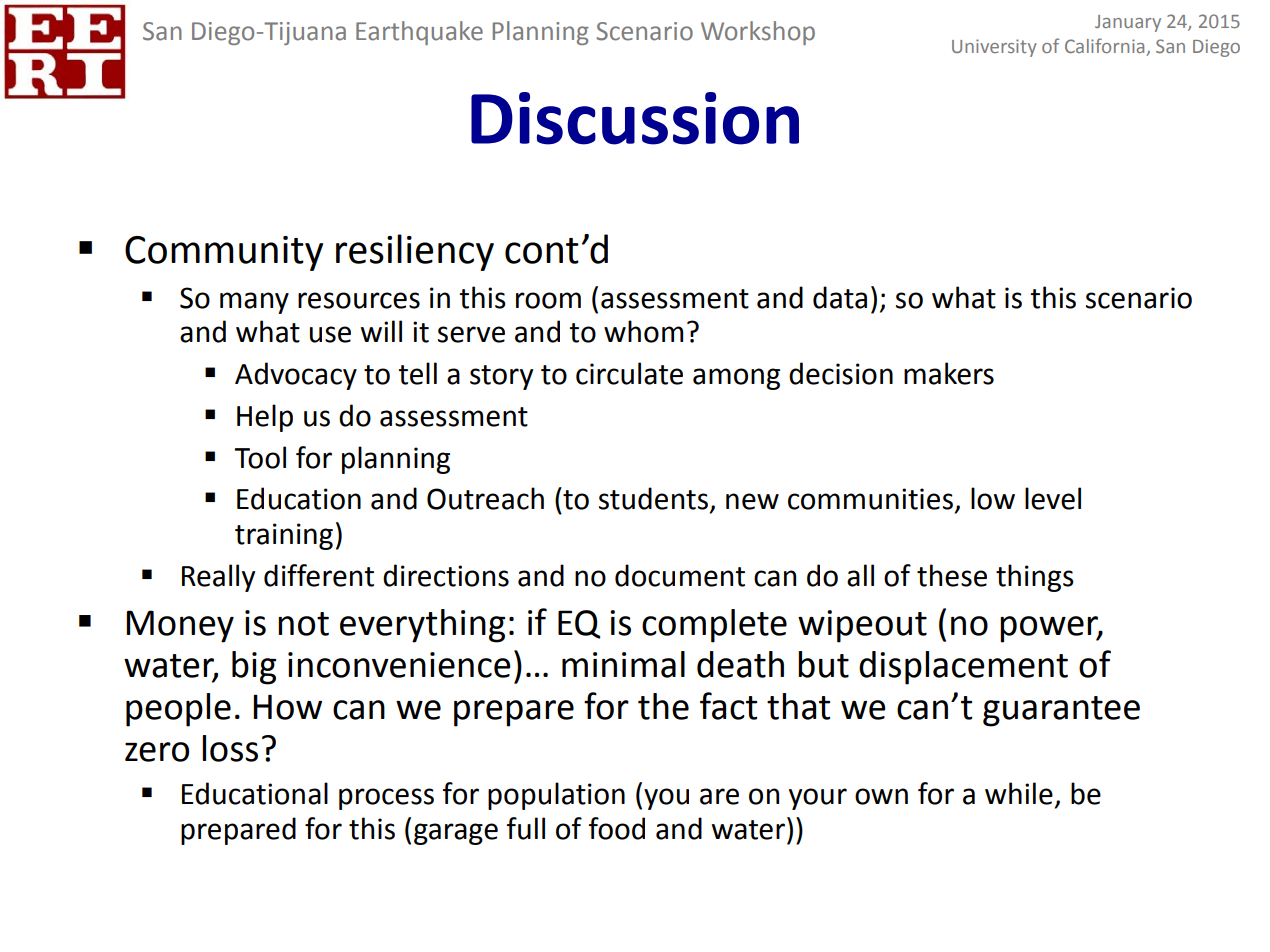 The image size is (1270, 952). What do you see at coordinates (629, 373) in the image?
I see `circulate` at bounding box center [629, 373].
